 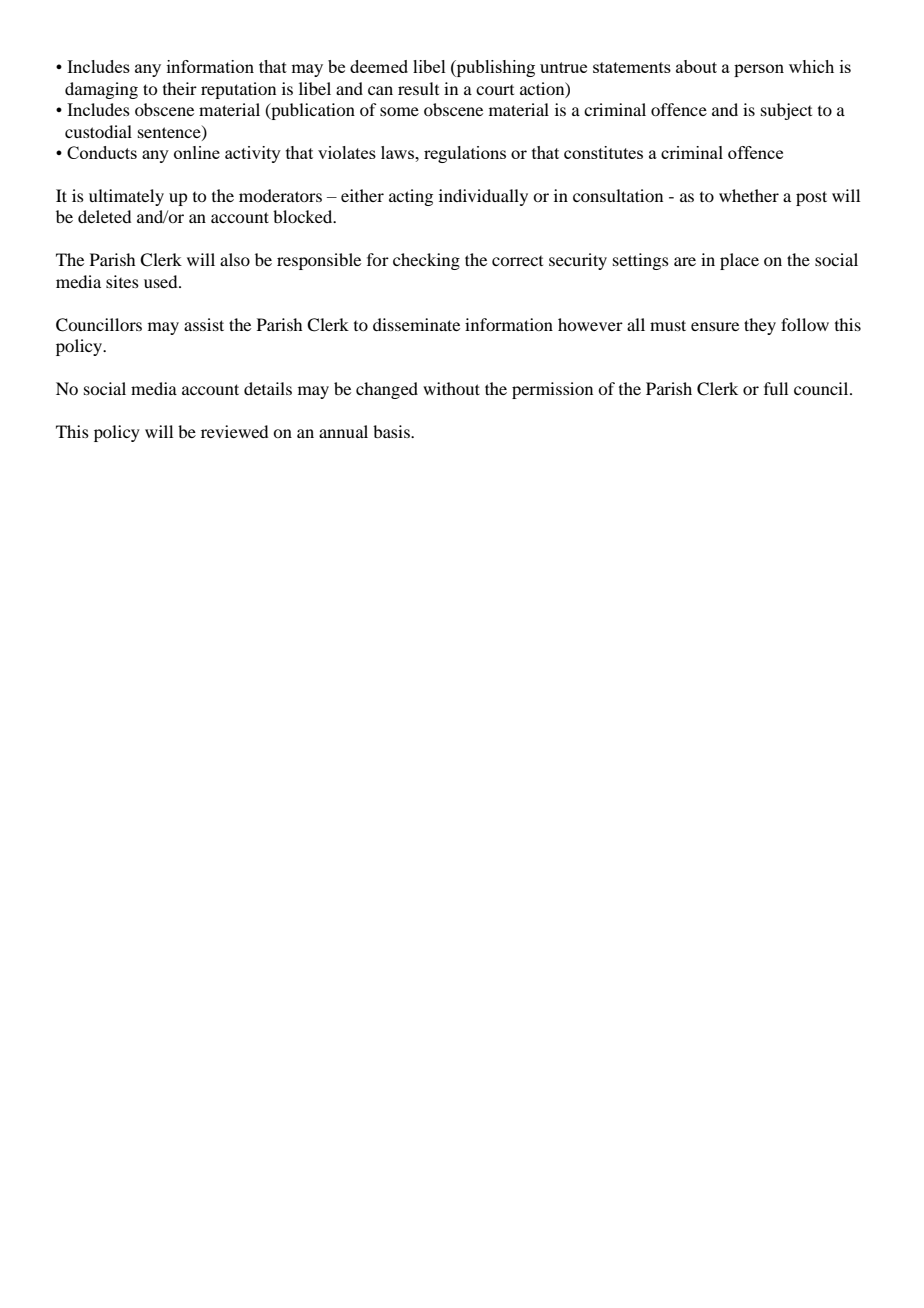 I want to click on full, so click(x=776, y=388).
